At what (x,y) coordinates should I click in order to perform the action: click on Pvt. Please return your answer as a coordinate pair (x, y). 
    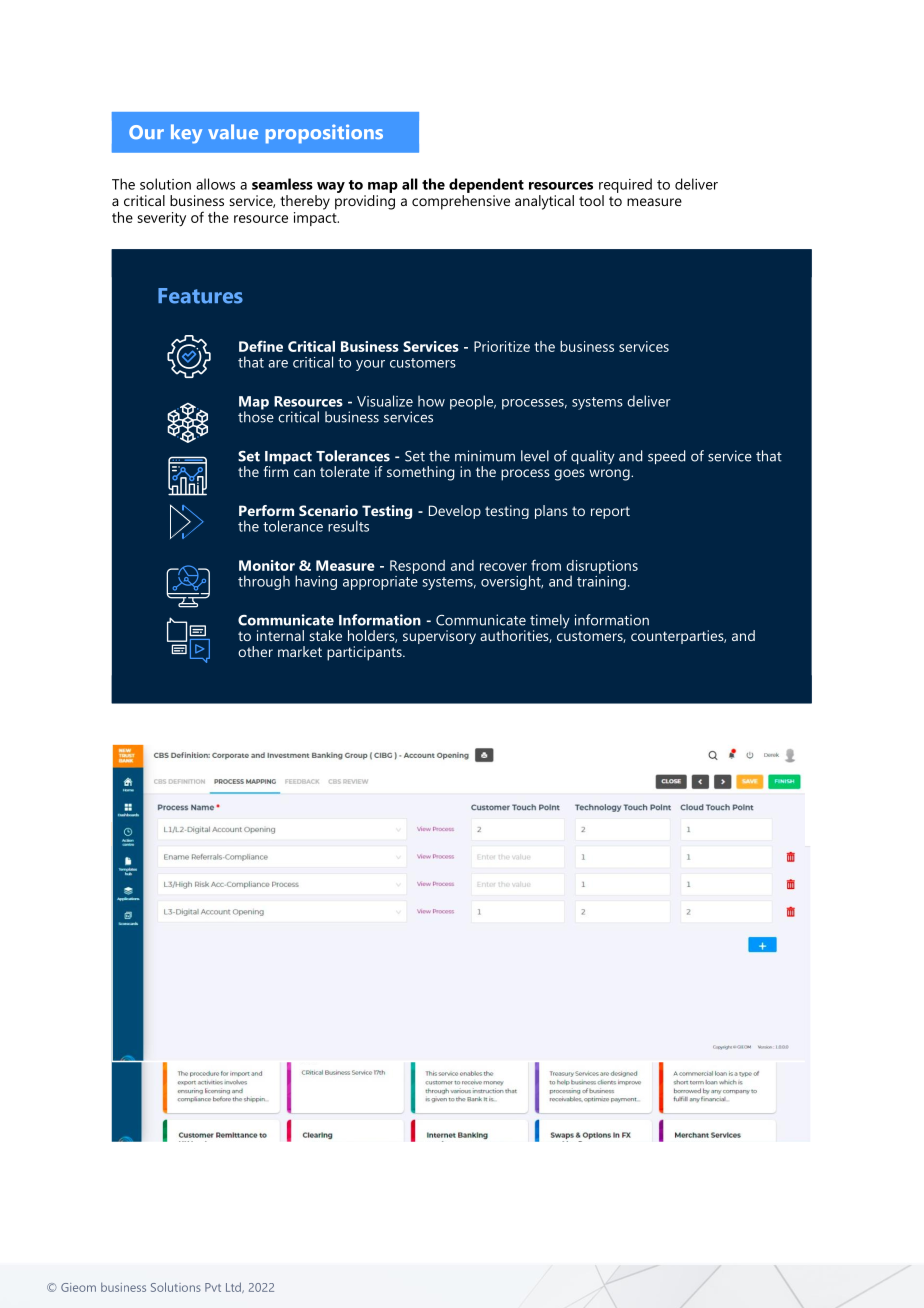
    Looking at the image, I should click on (213, 1287).
